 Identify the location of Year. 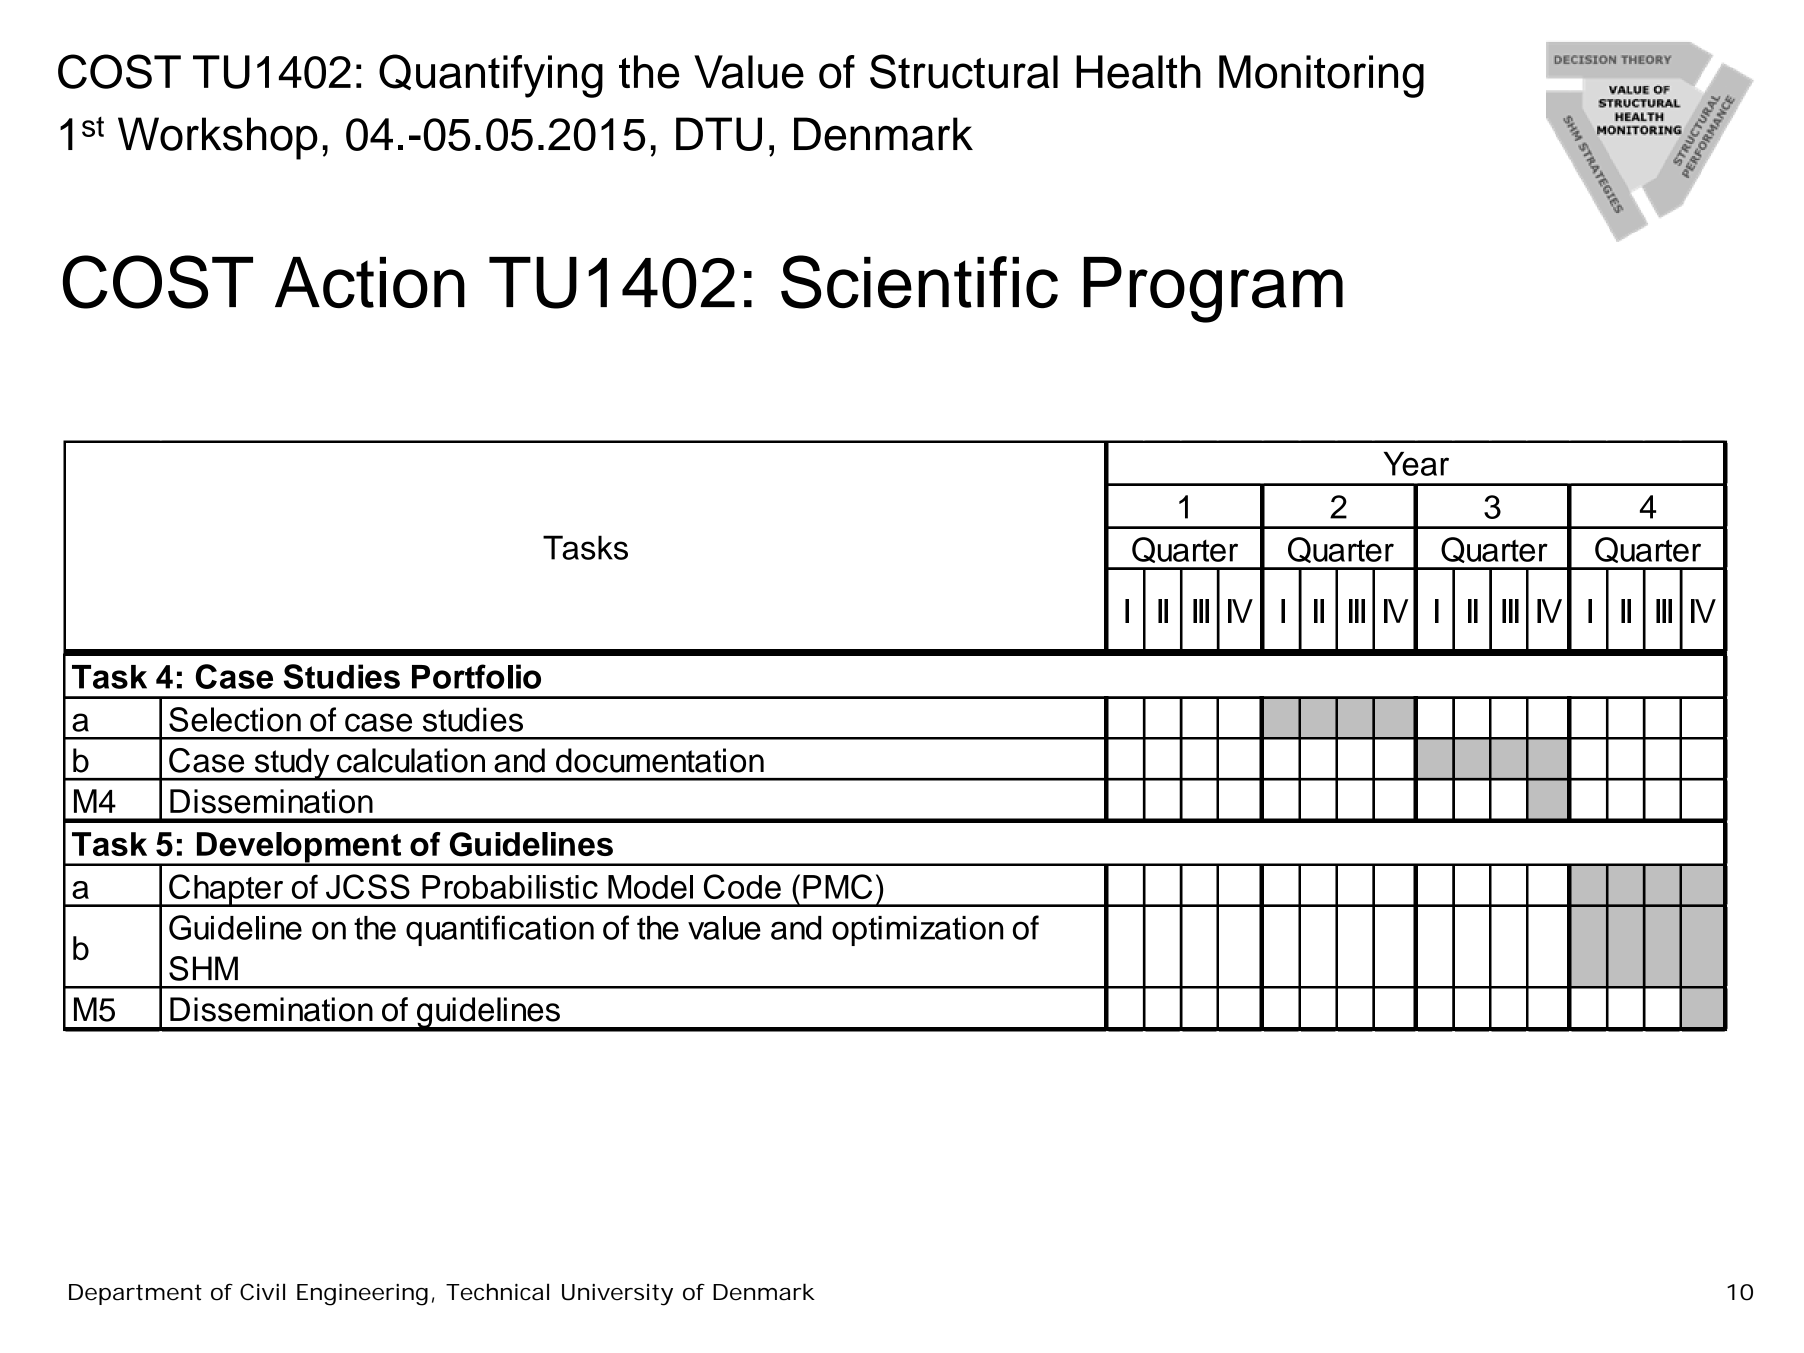
(1416, 464).
